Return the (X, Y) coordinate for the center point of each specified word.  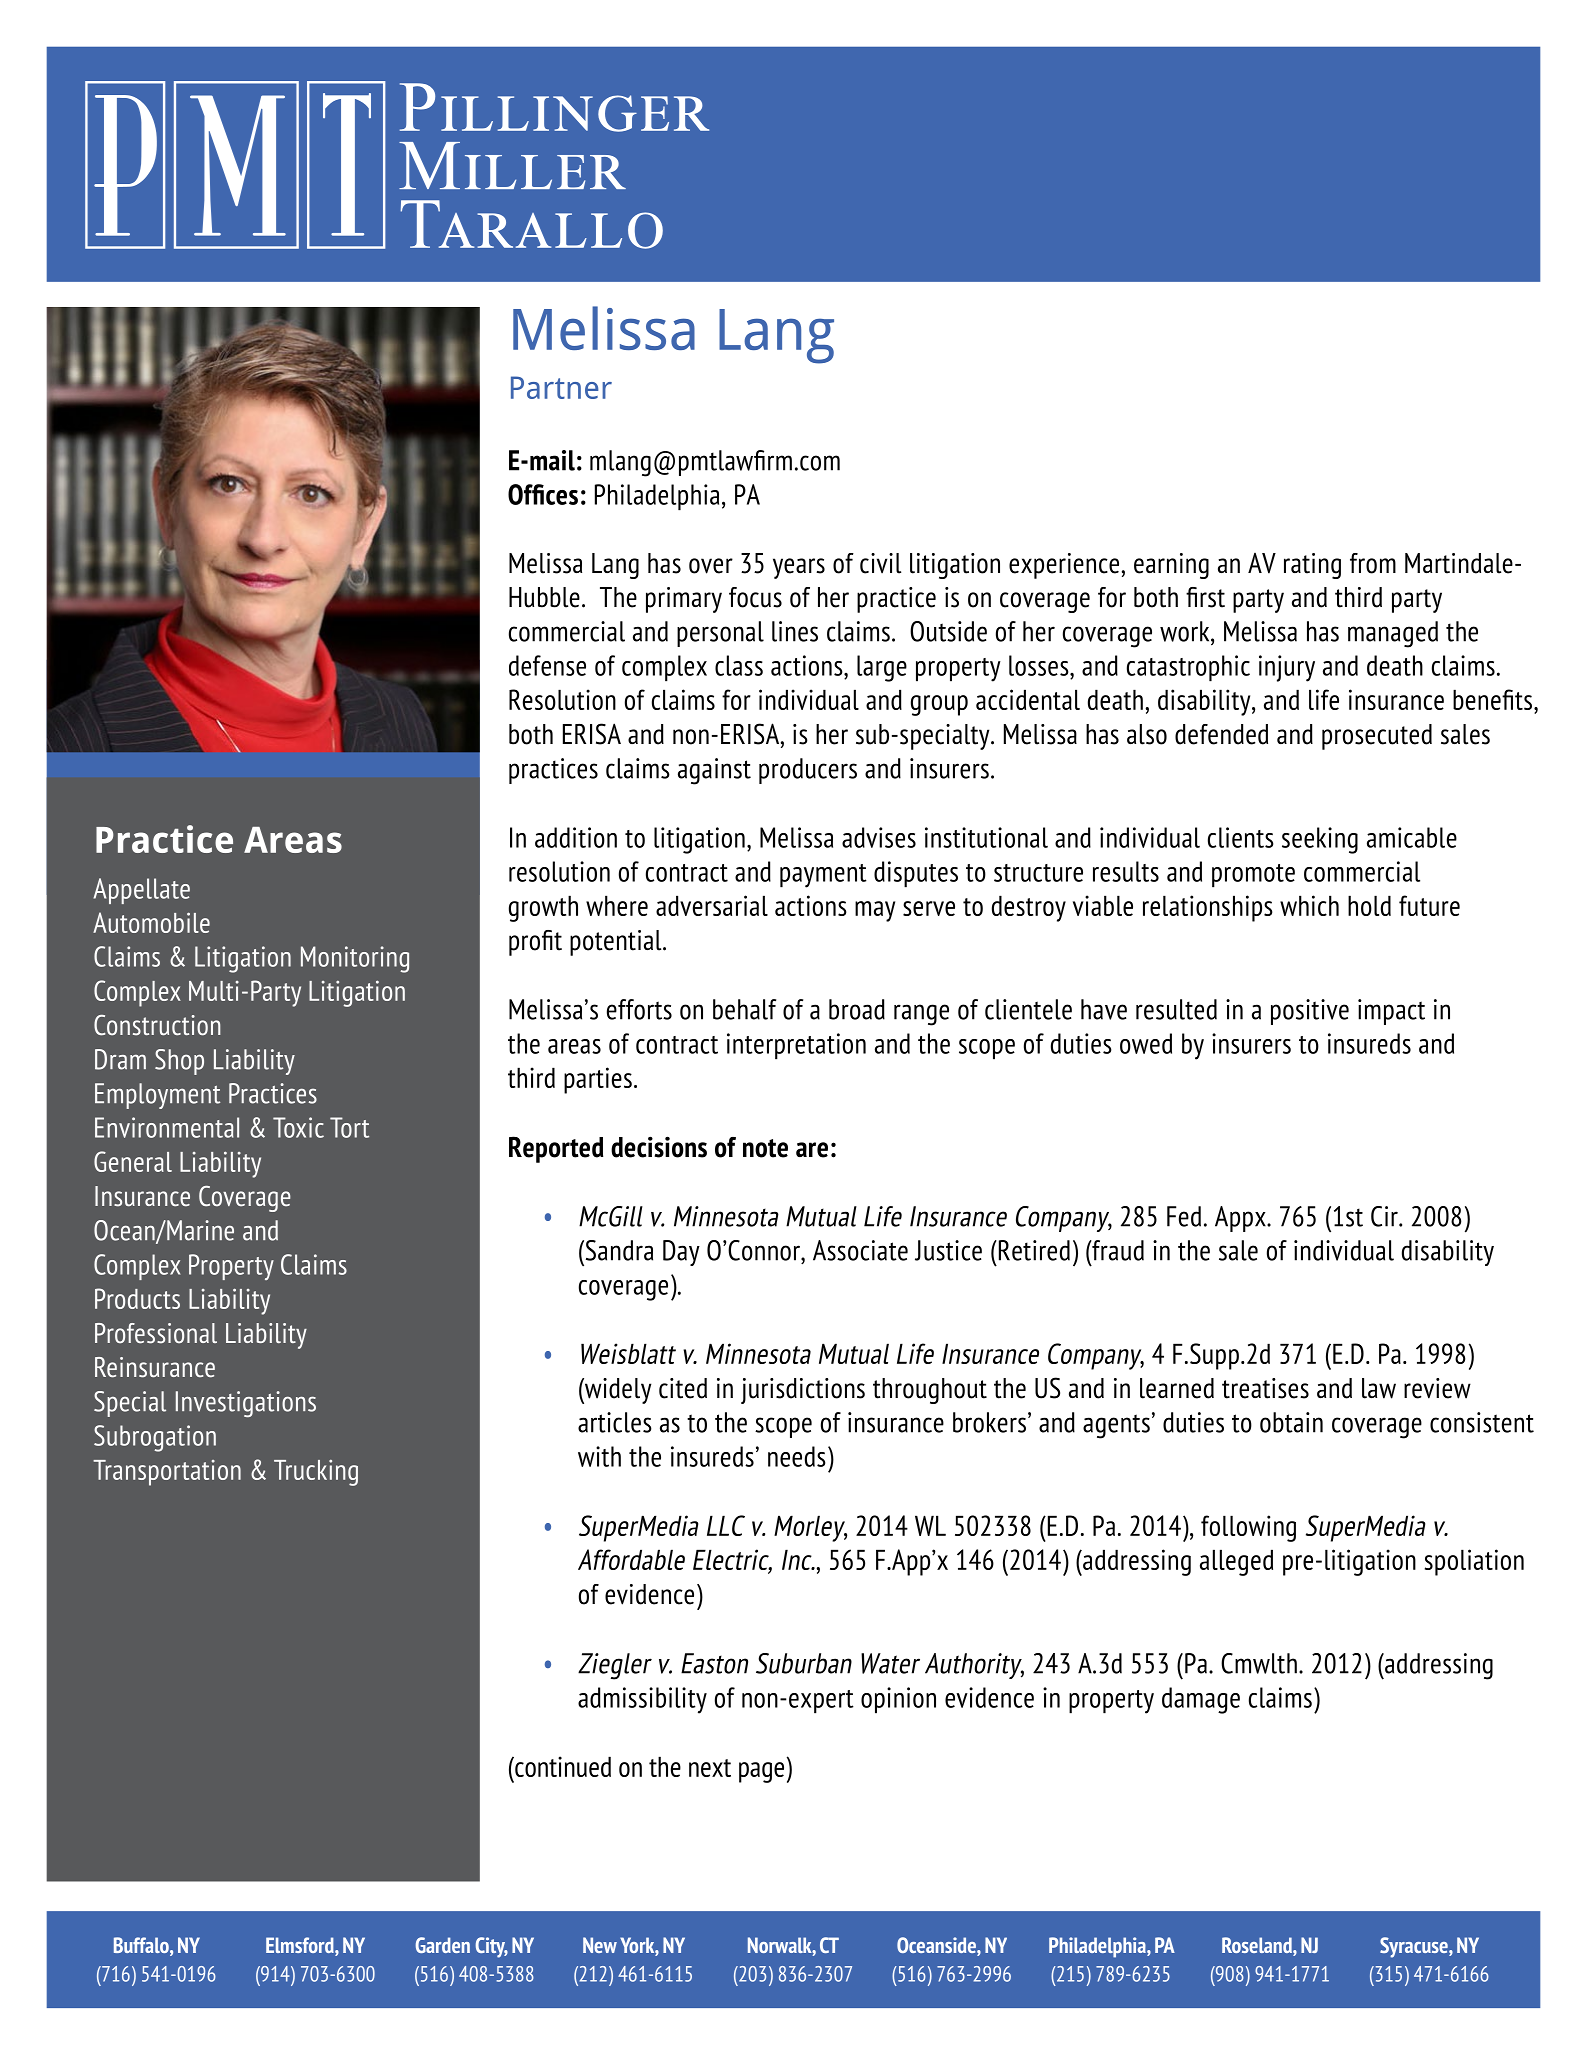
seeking (1320, 840)
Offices (543, 494)
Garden (443, 1945)
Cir (1385, 1216)
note (765, 1148)
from (1373, 563)
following (1248, 1528)
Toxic (298, 1127)
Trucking (316, 1472)
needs (797, 1456)
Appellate (141, 891)
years (799, 568)
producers (808, 771)
